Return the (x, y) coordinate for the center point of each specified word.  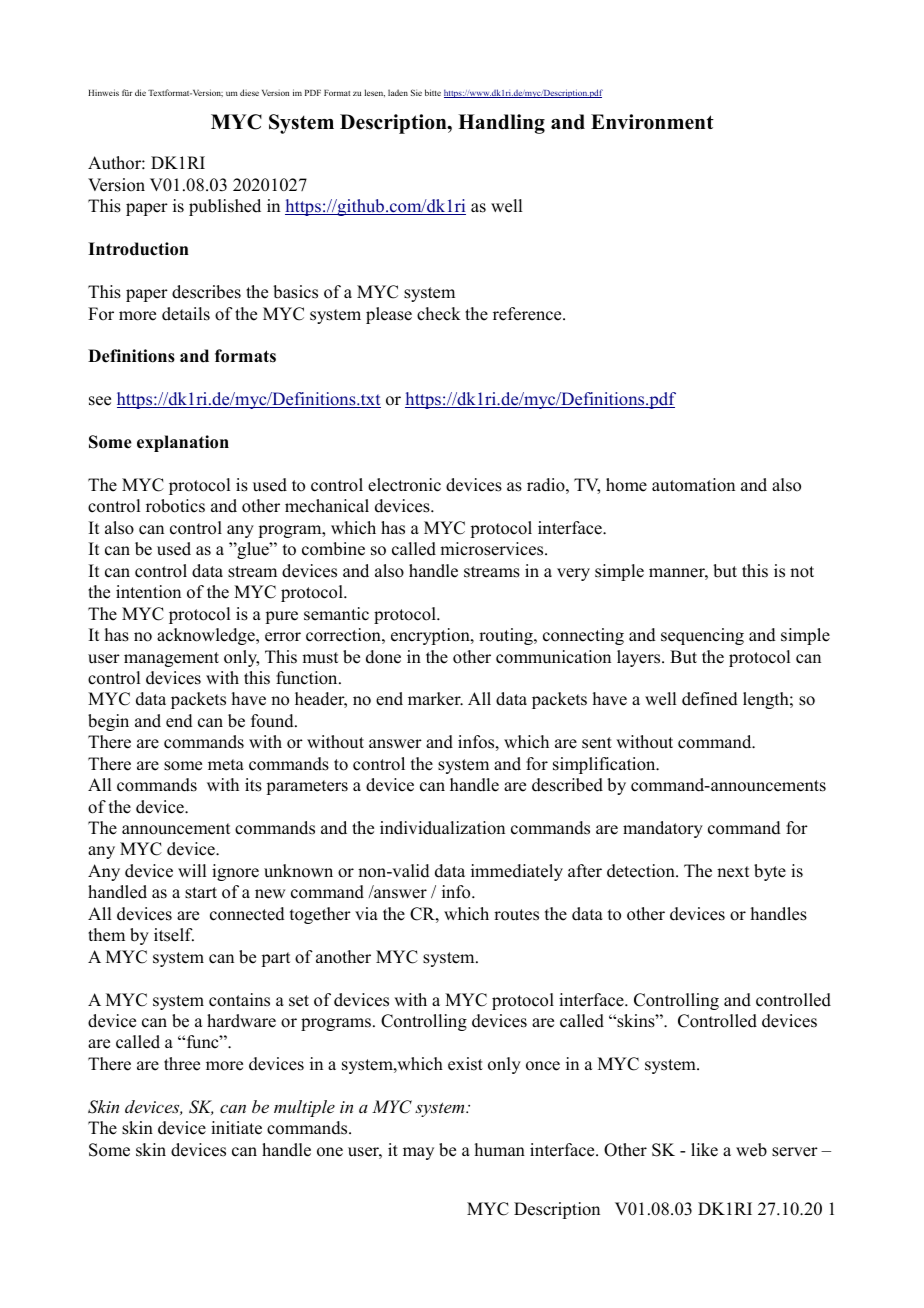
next (733, 872)
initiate (236, 1128)
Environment (652, 122)
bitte (433, 92)
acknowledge (207, 636)
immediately (517, 872)
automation (693, 485)
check (439, 314)
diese (249, 92)
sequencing (702, 636)
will (192, 870)
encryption (431, 636)
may (418, 1153)
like (704, 1150)
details (186, 314)
